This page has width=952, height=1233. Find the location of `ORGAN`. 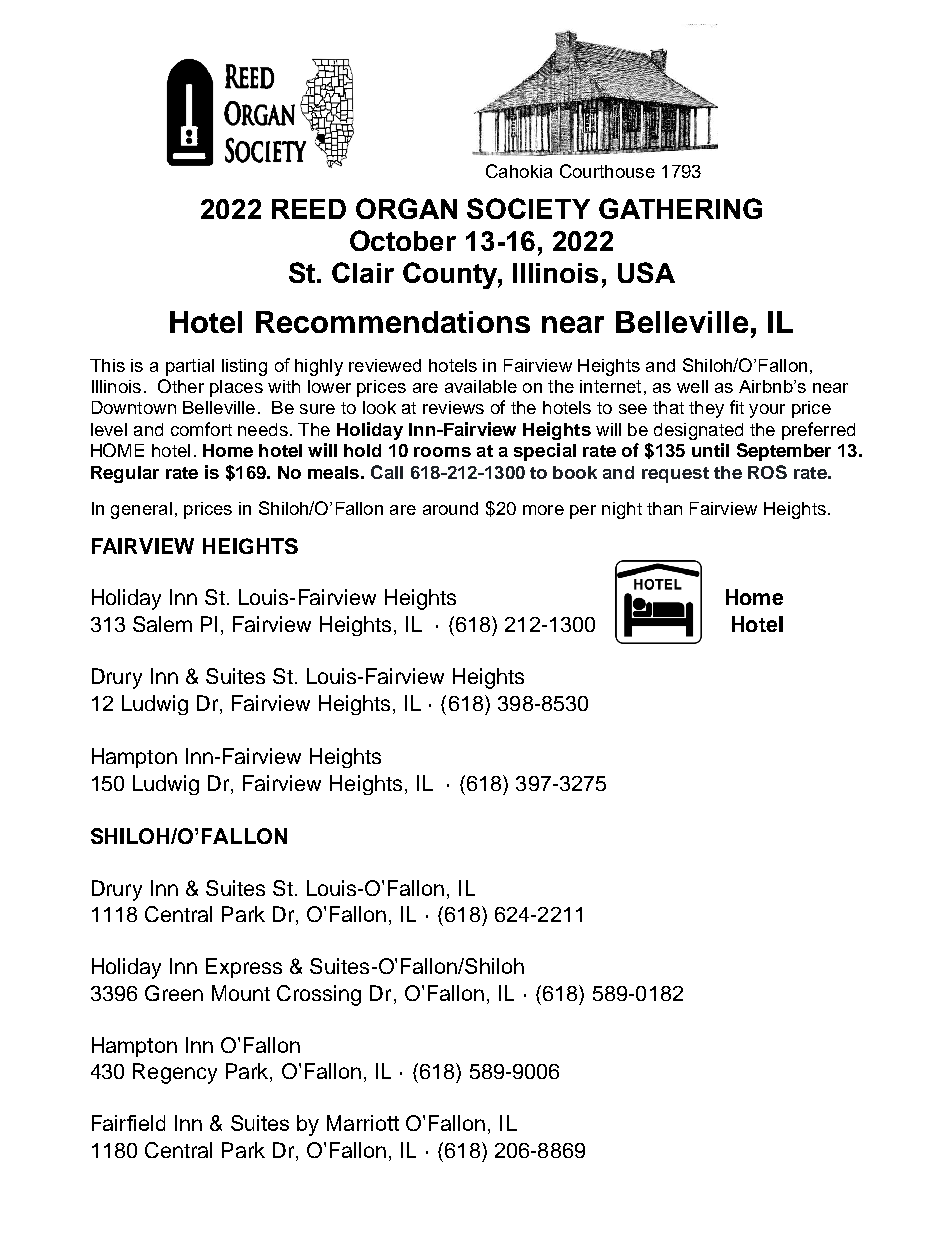

ORGAN is located at coordinates (406, 208).
